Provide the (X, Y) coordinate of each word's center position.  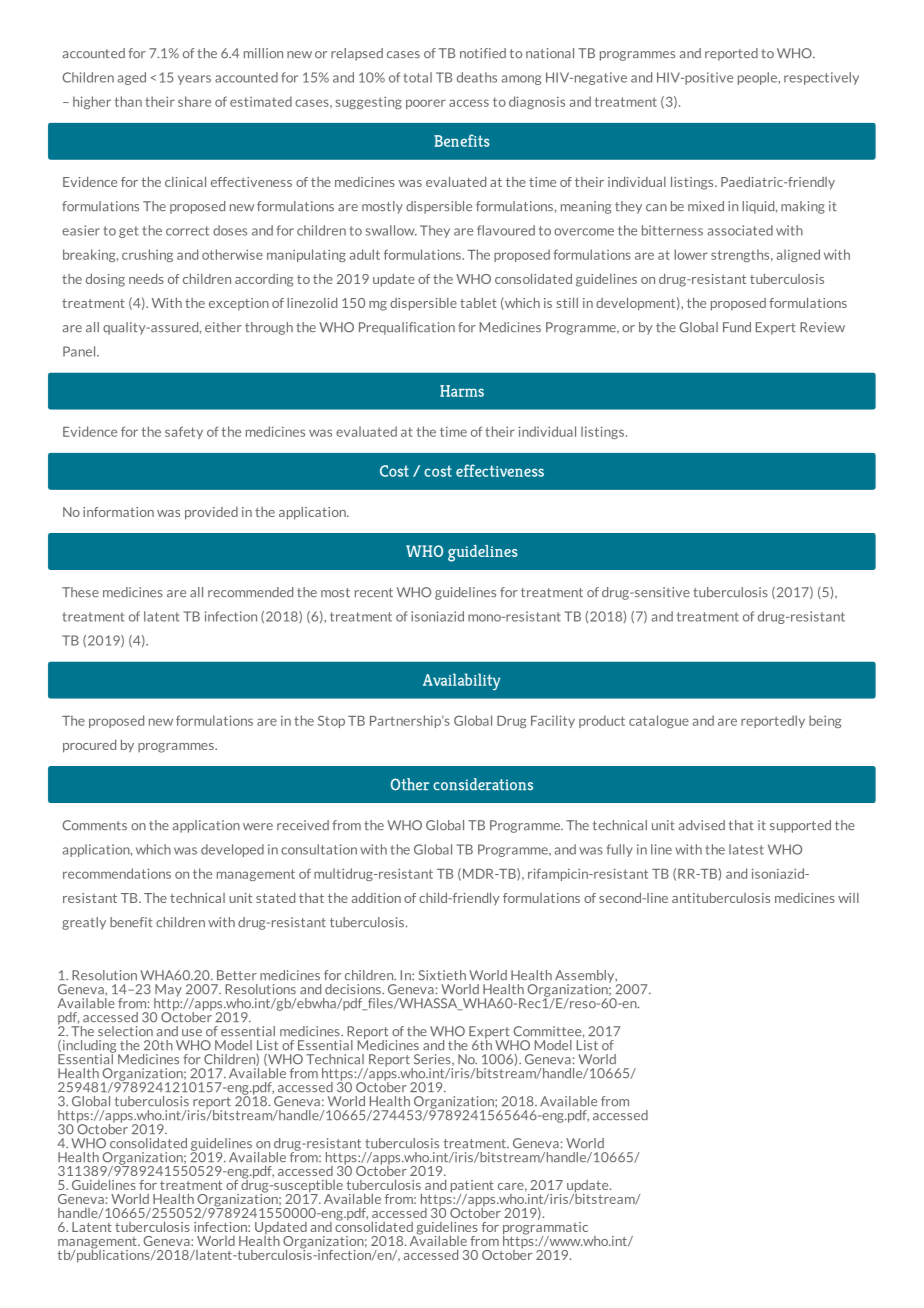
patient (472, 1187)
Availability (461, 682)
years (194, 80)
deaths (477, 77)
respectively (821, 78)
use (192, 1033)
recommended (250, 592)
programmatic (545, 1228)
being (825, 721)
